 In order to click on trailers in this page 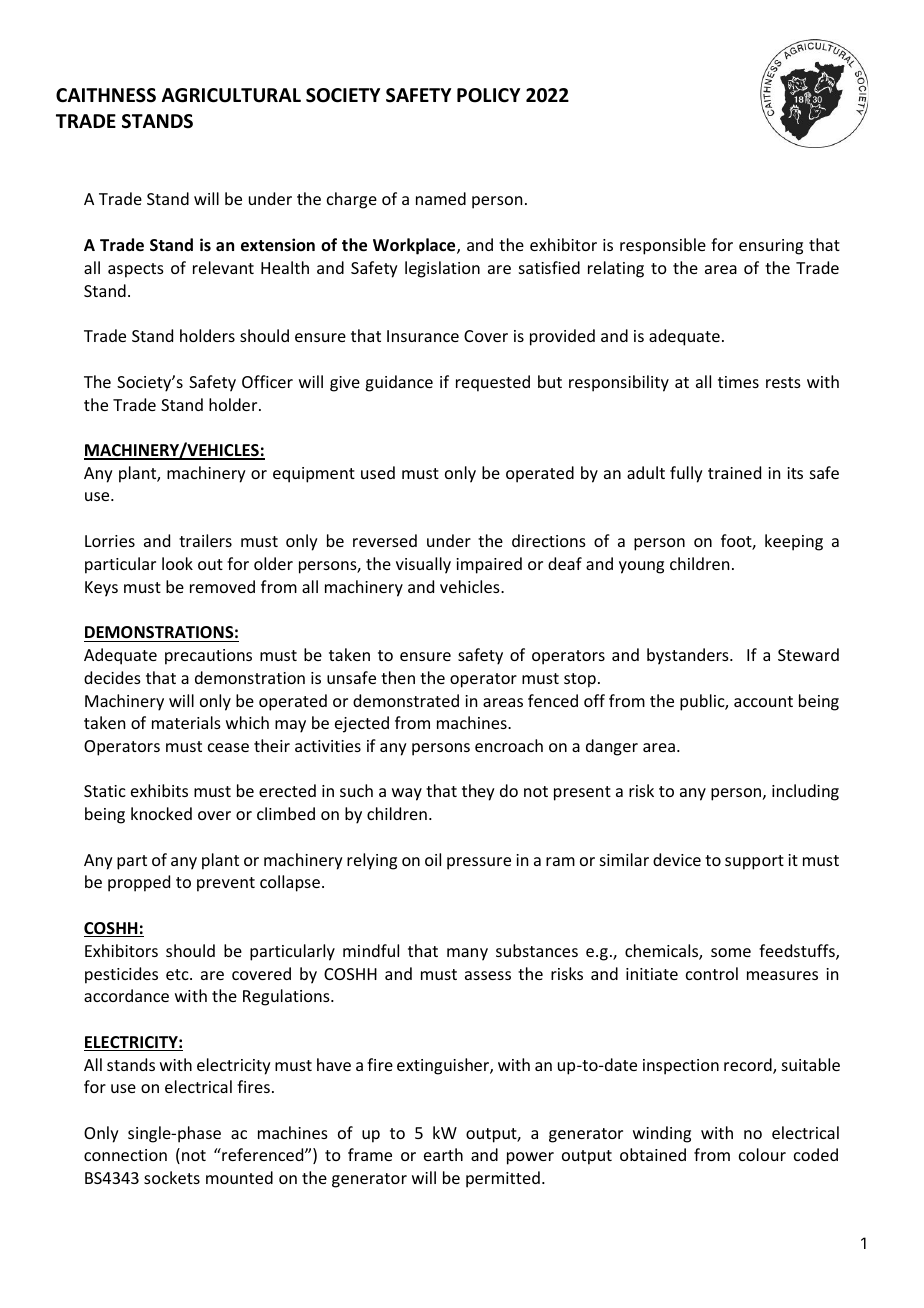, I will do `click(205, 540)`.
